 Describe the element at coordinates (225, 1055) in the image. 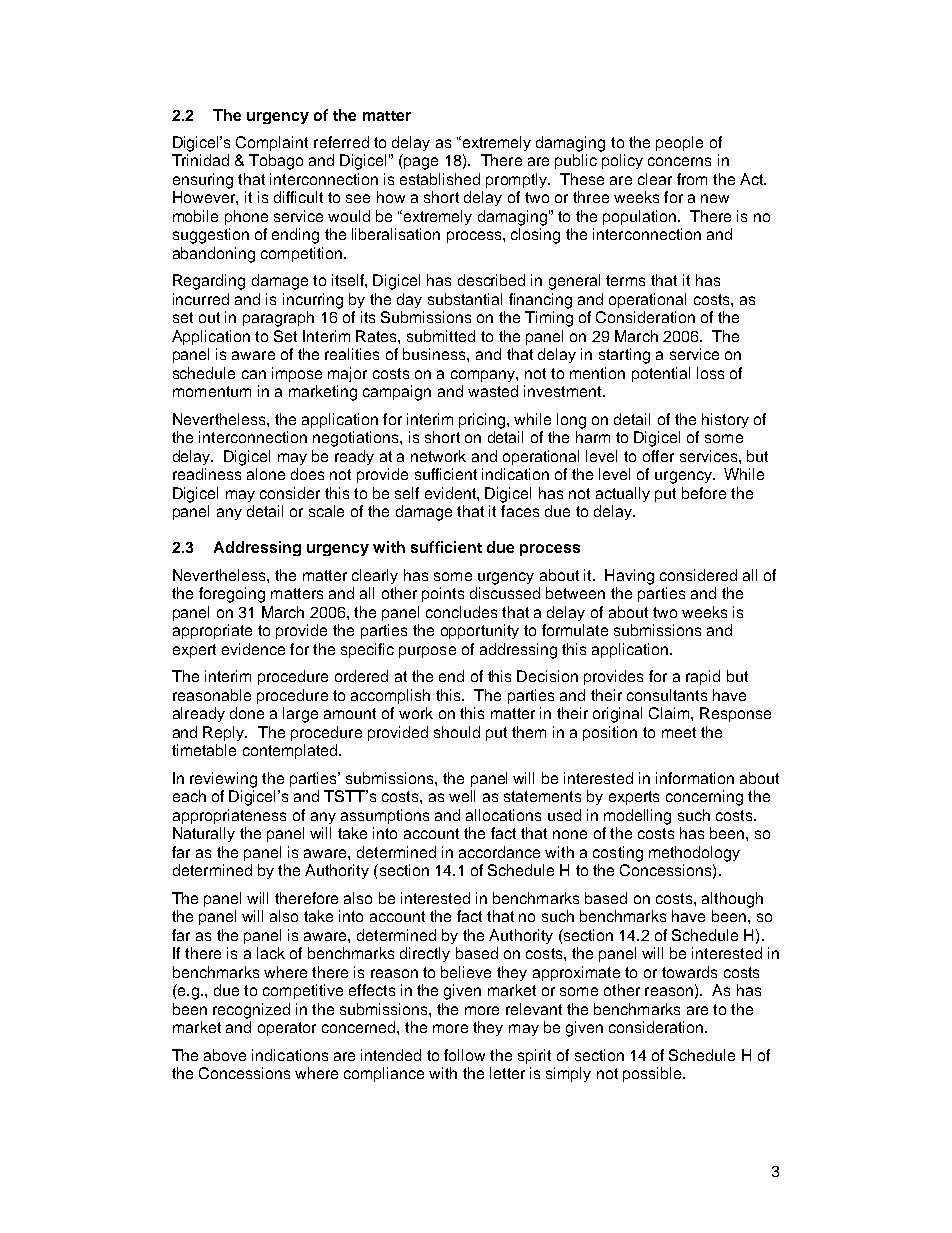

I see `above` at that location.
